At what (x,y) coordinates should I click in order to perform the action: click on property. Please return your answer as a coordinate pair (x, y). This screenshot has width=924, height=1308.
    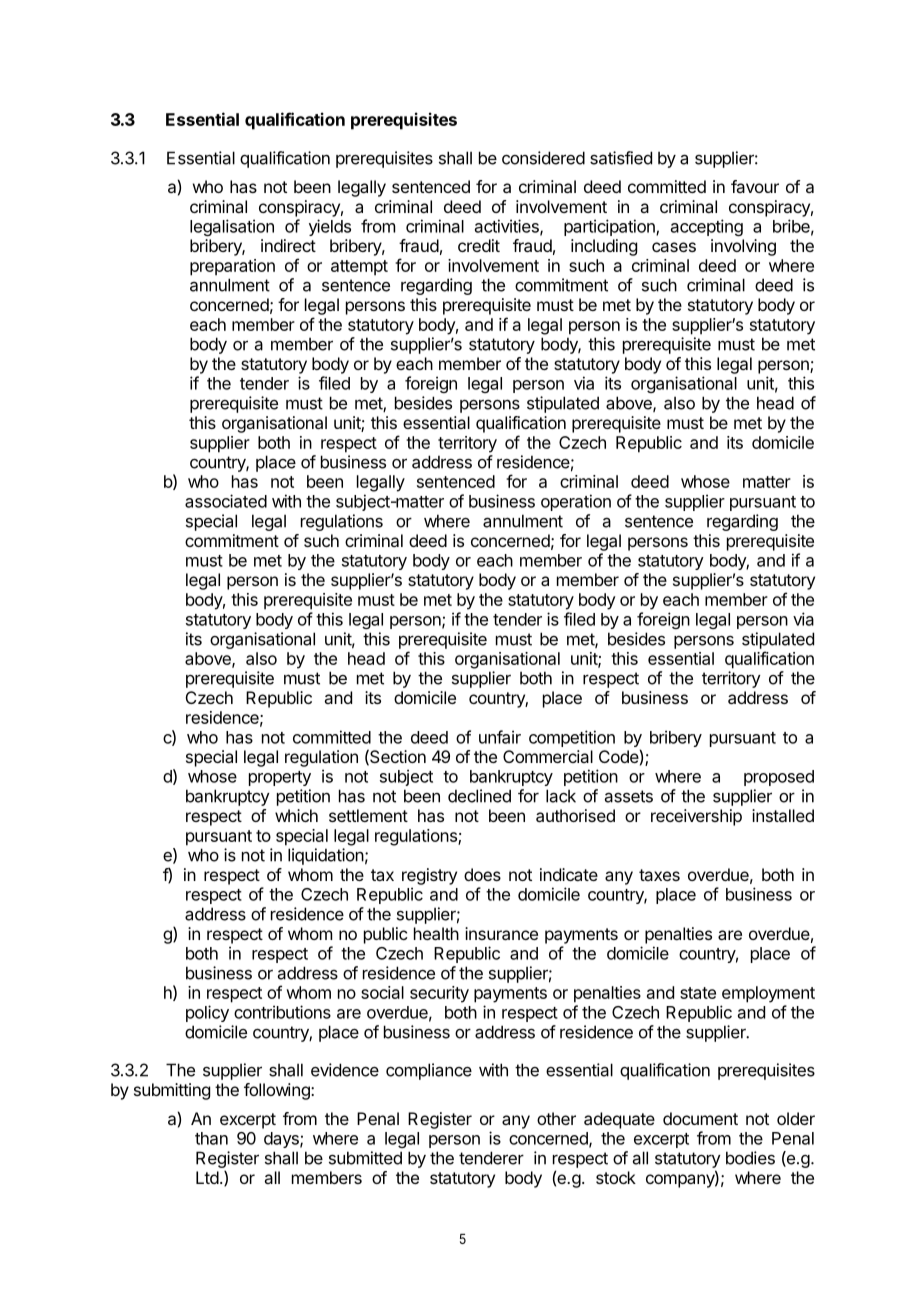
    Looking at the image, I should click on (280, 778).
